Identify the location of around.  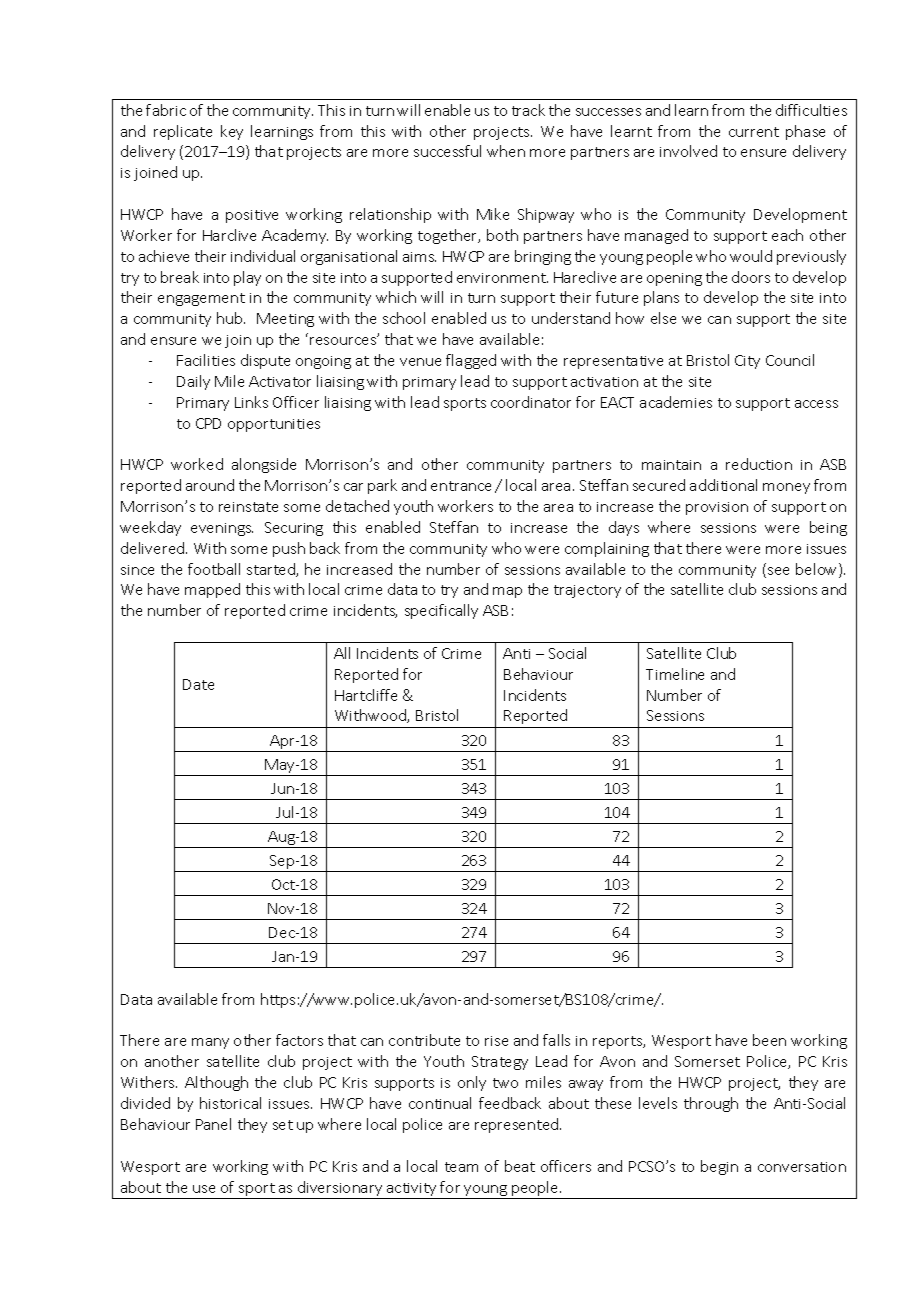
(210, 485).
